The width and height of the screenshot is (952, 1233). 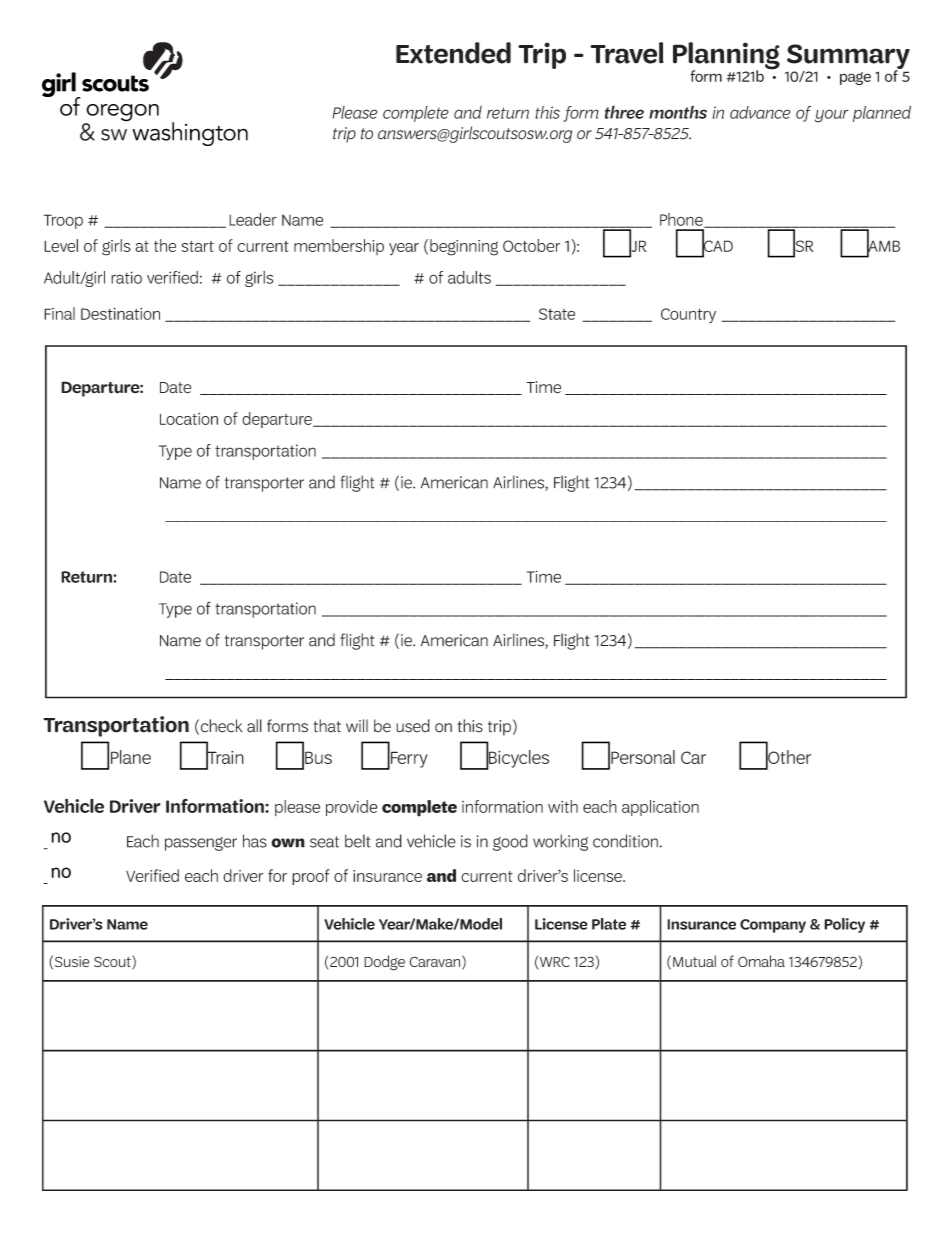 I want to click on Dodge, so click(x=384, y=963).
